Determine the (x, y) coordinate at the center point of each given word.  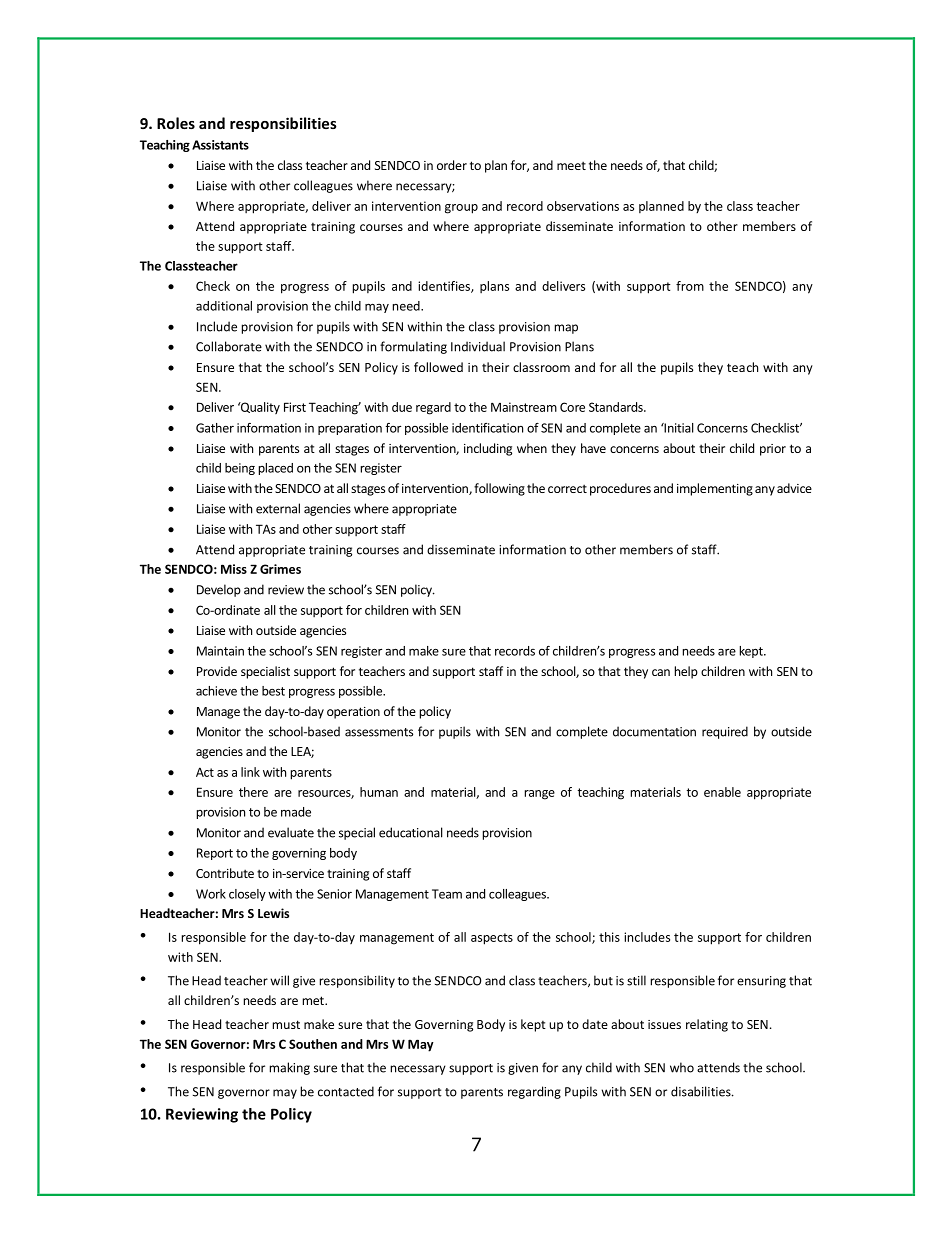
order (452, 165)
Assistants (220, 145)
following (499, 489)
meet (571, 165)
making (290, 1068)
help (686, 672)
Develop (219, 590)
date (595, 1024)
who (682, 1067)
